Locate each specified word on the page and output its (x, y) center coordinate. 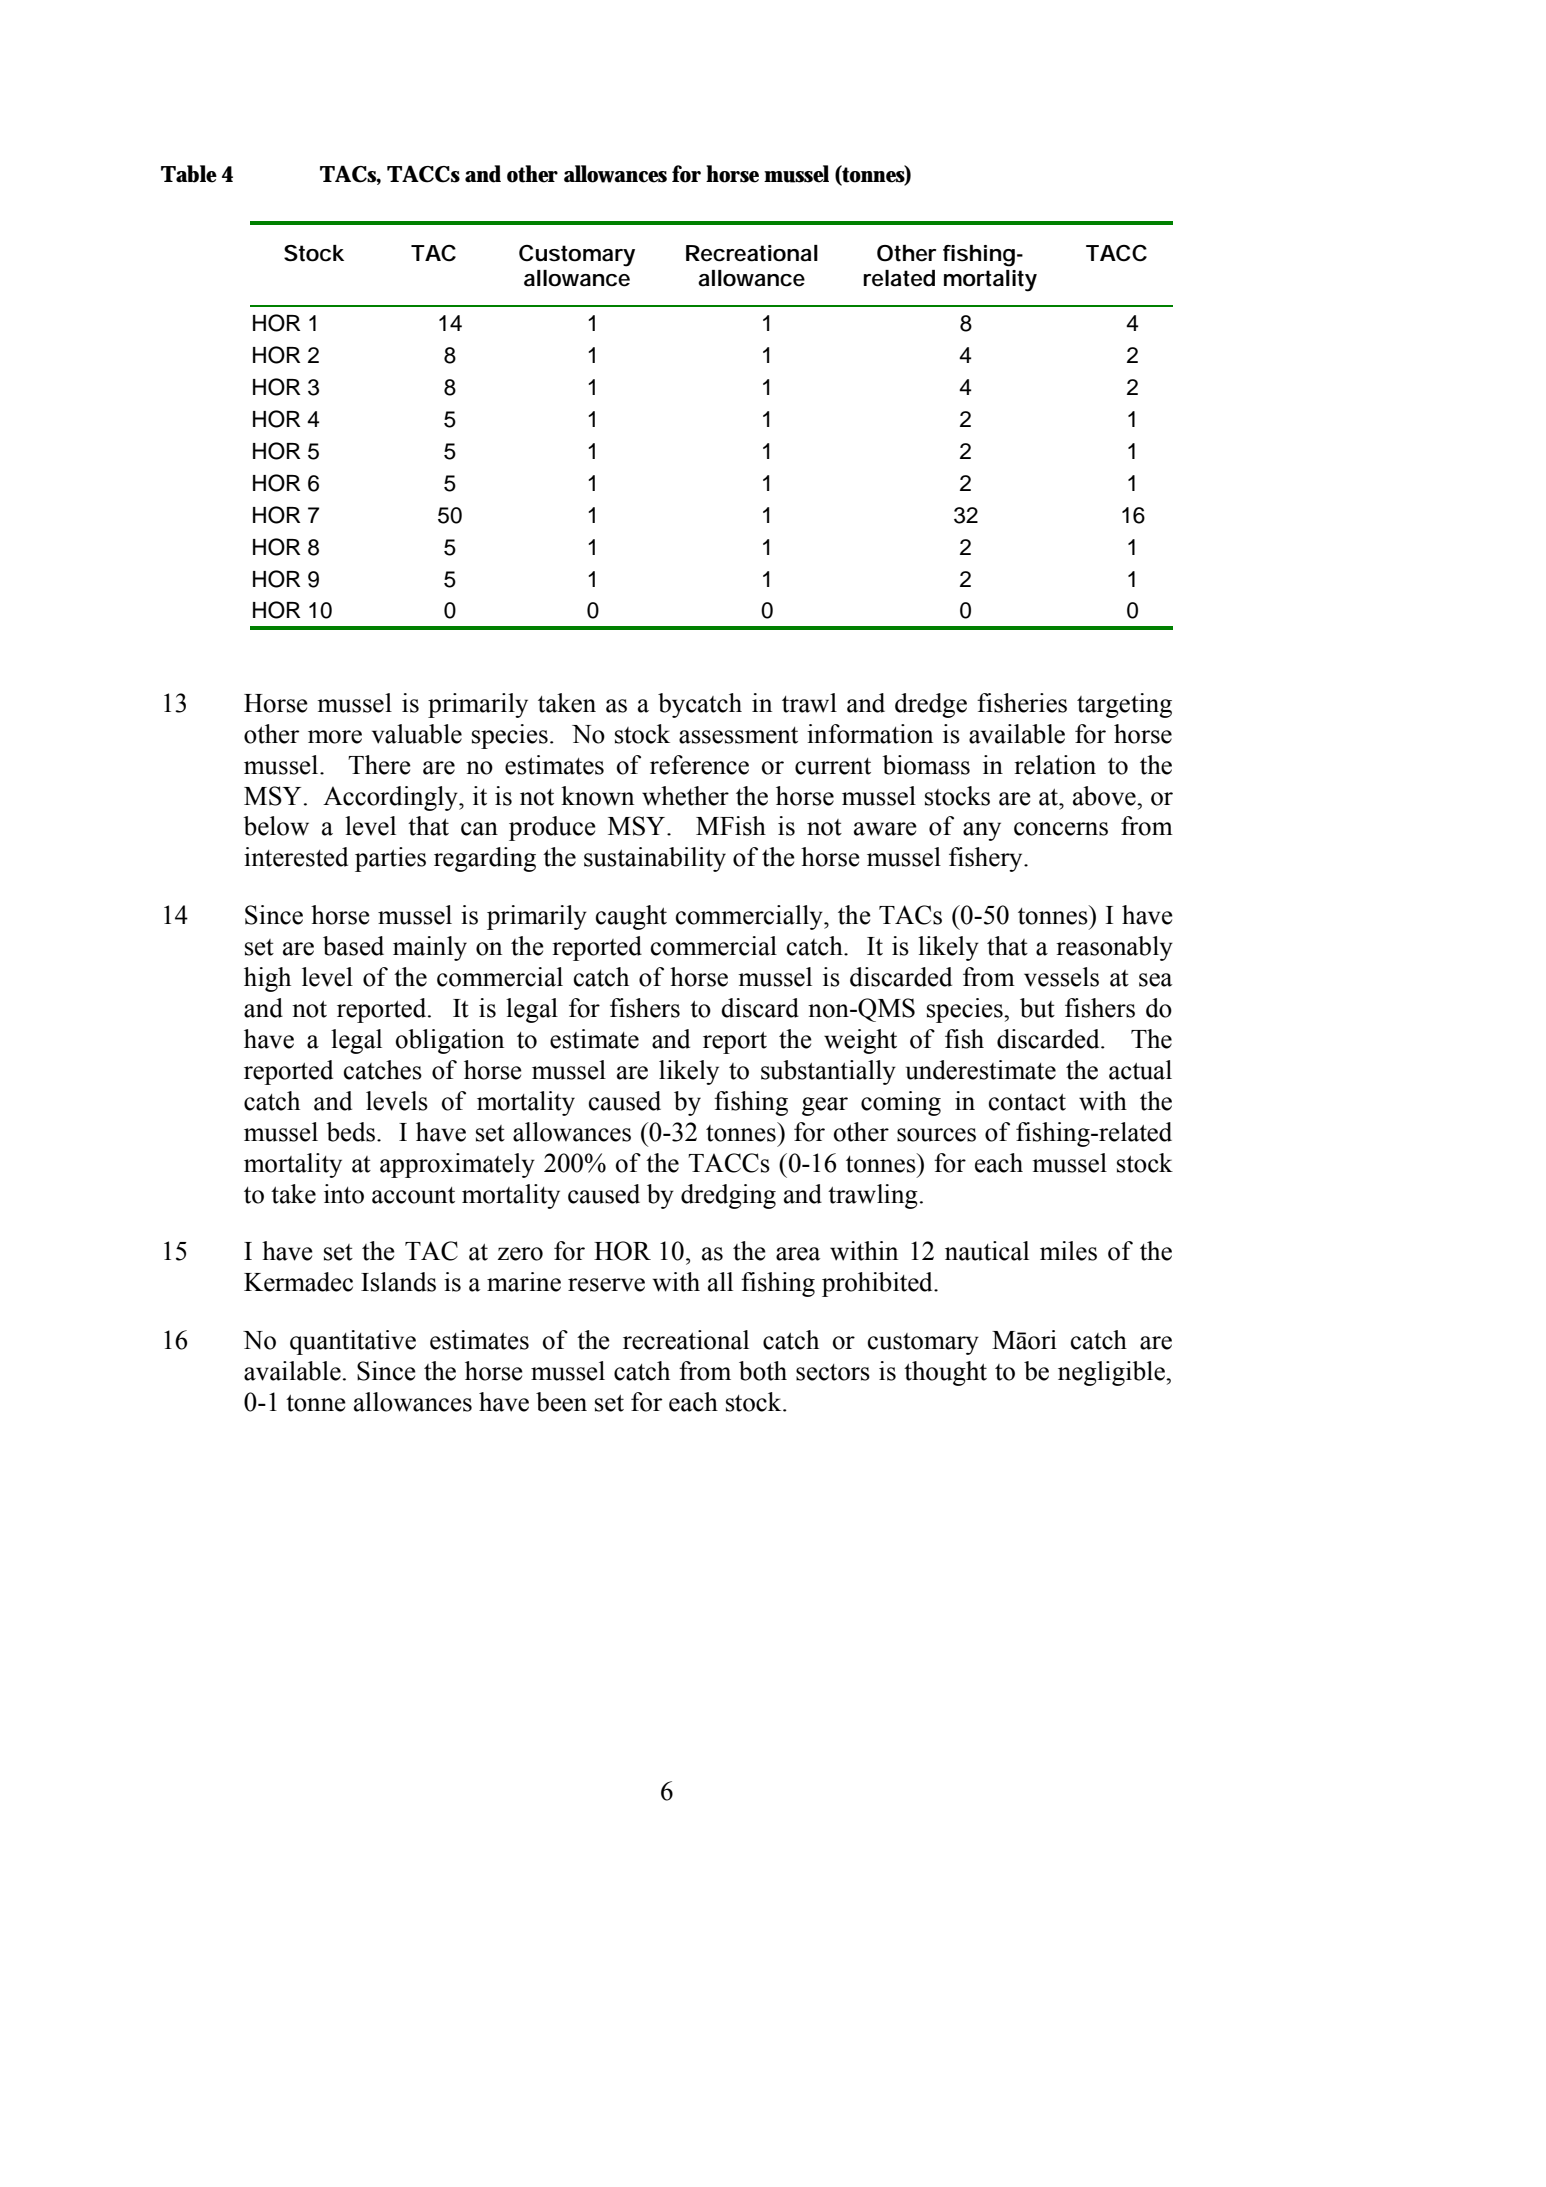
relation (1055, 765)
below (276, 826)
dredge (931, 705)
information (870, 734)
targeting (1124, 705)
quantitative (353, 1342)
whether (685, 796)
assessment (738, 735)
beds (351, 1132)
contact (1027, 1102)
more (335, 737)
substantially (828, 1072)
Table (189, 174)
